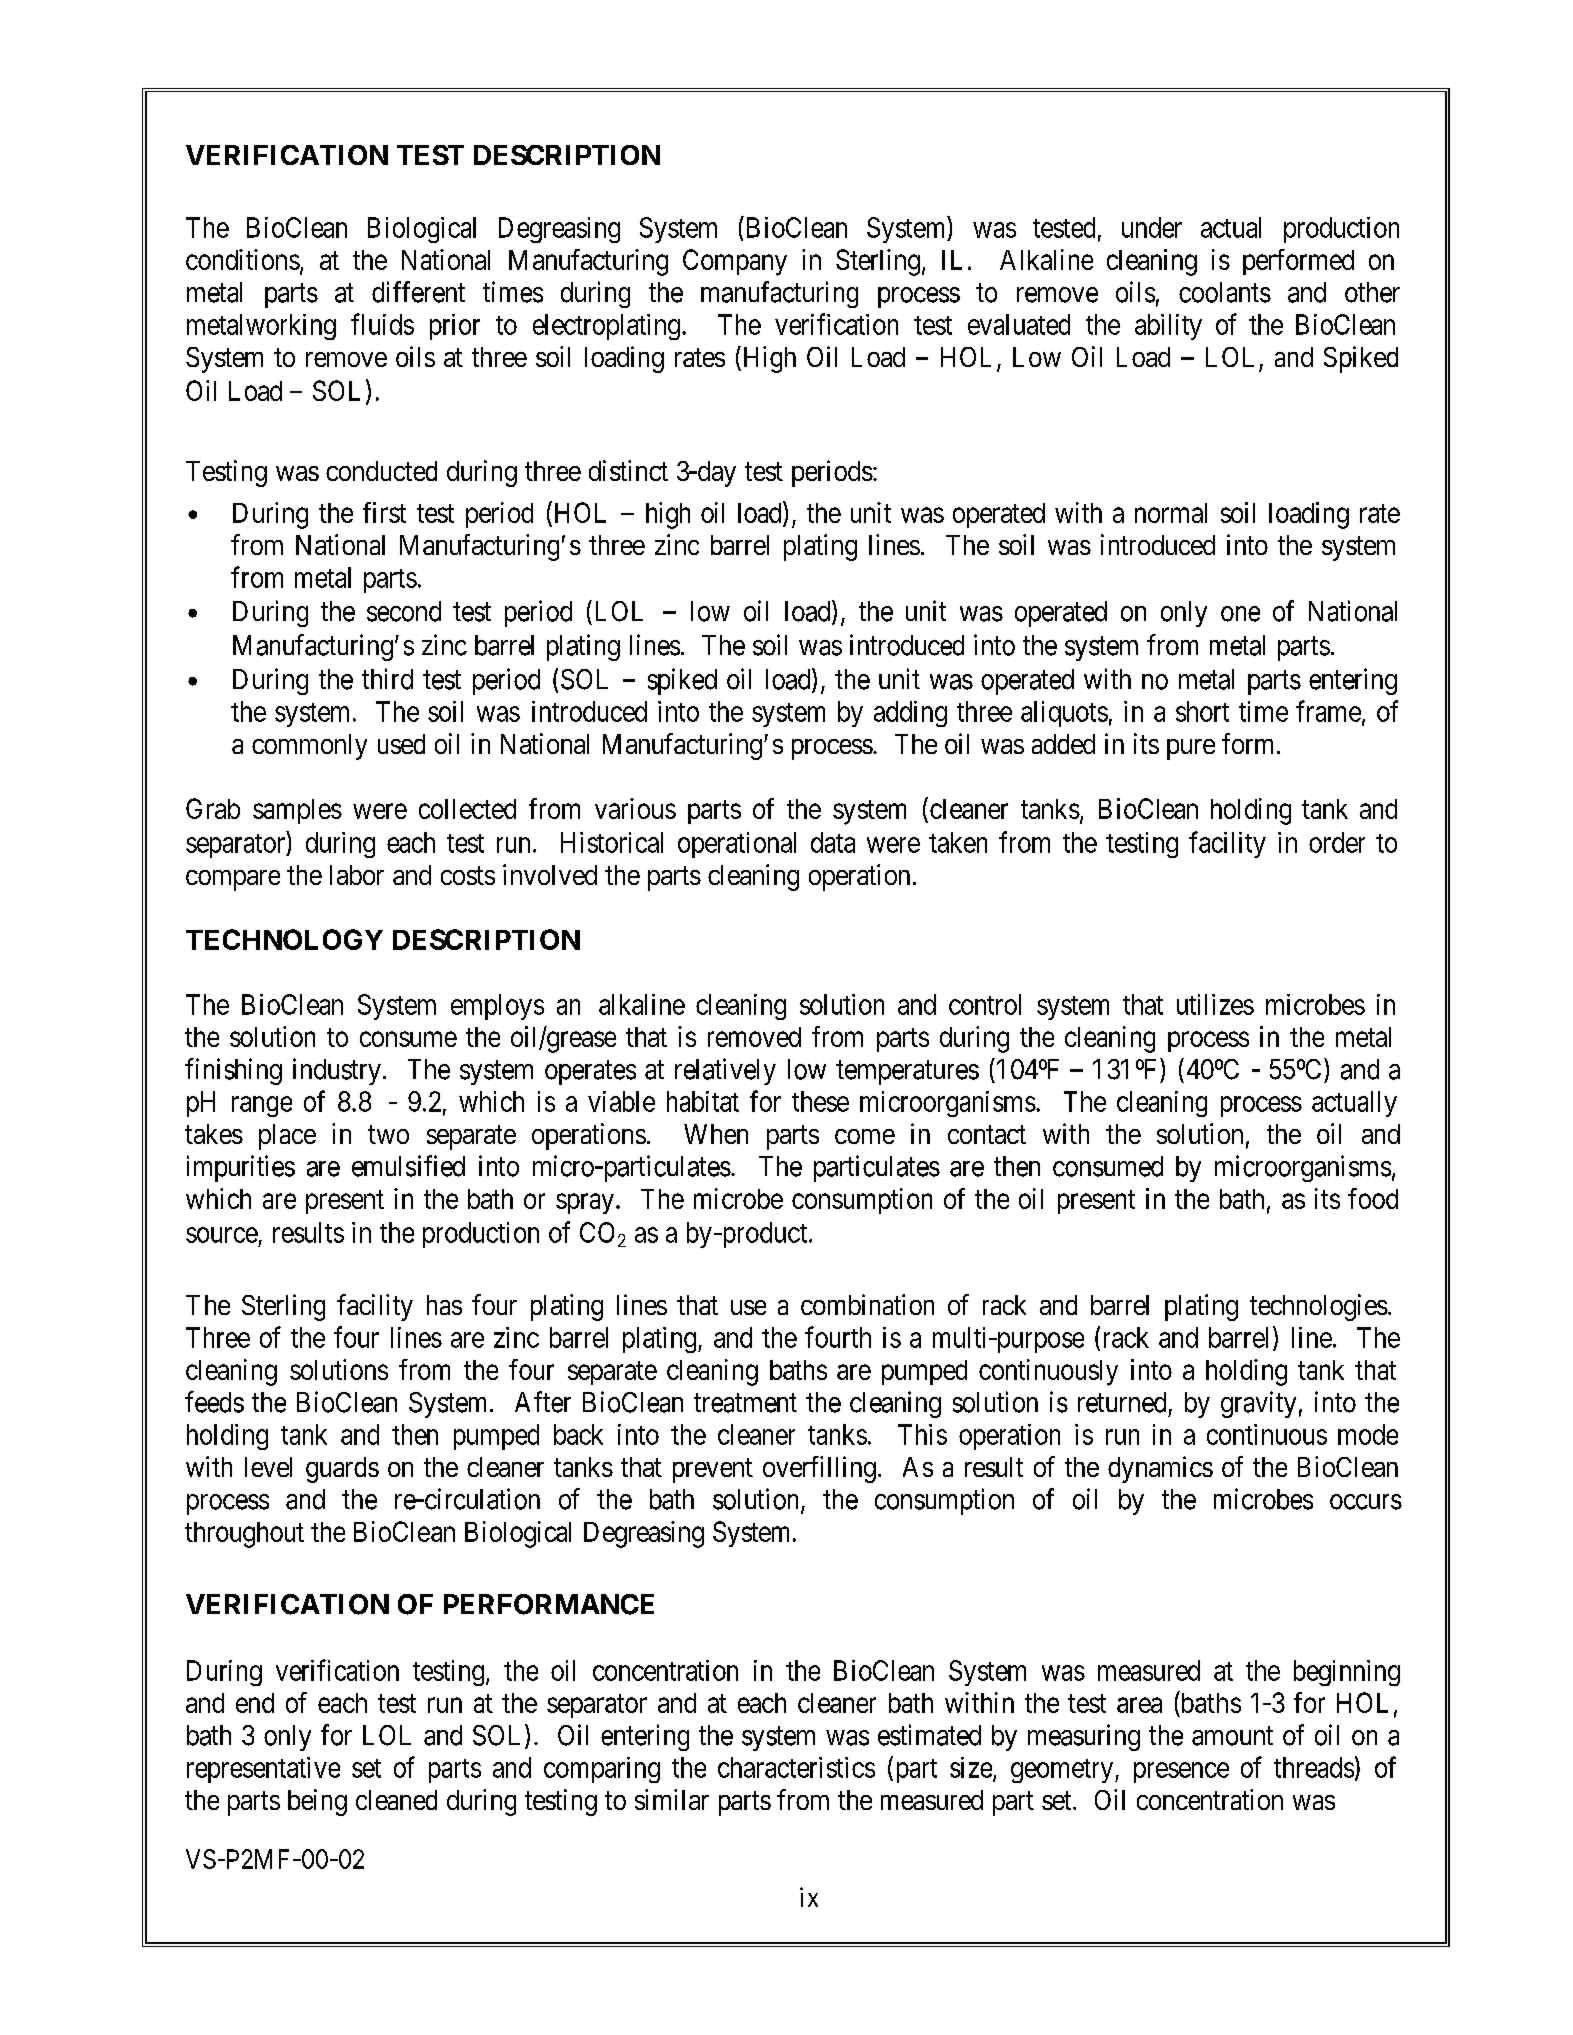  What do you see at coordinates (735, 262) in the screenshot?
I see `Company` at bounding box center [735, 262].
